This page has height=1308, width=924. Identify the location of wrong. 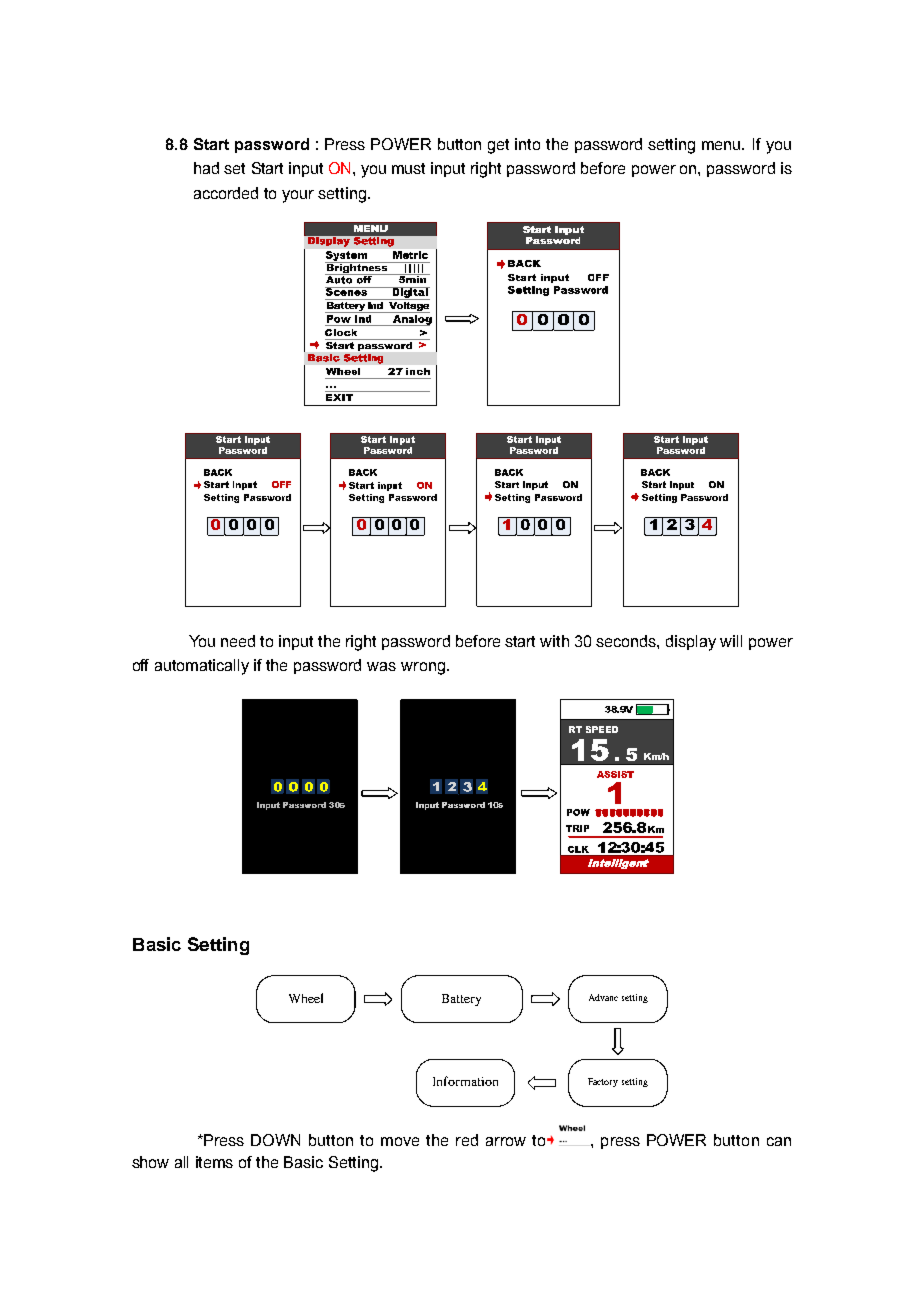
(423, 668).
